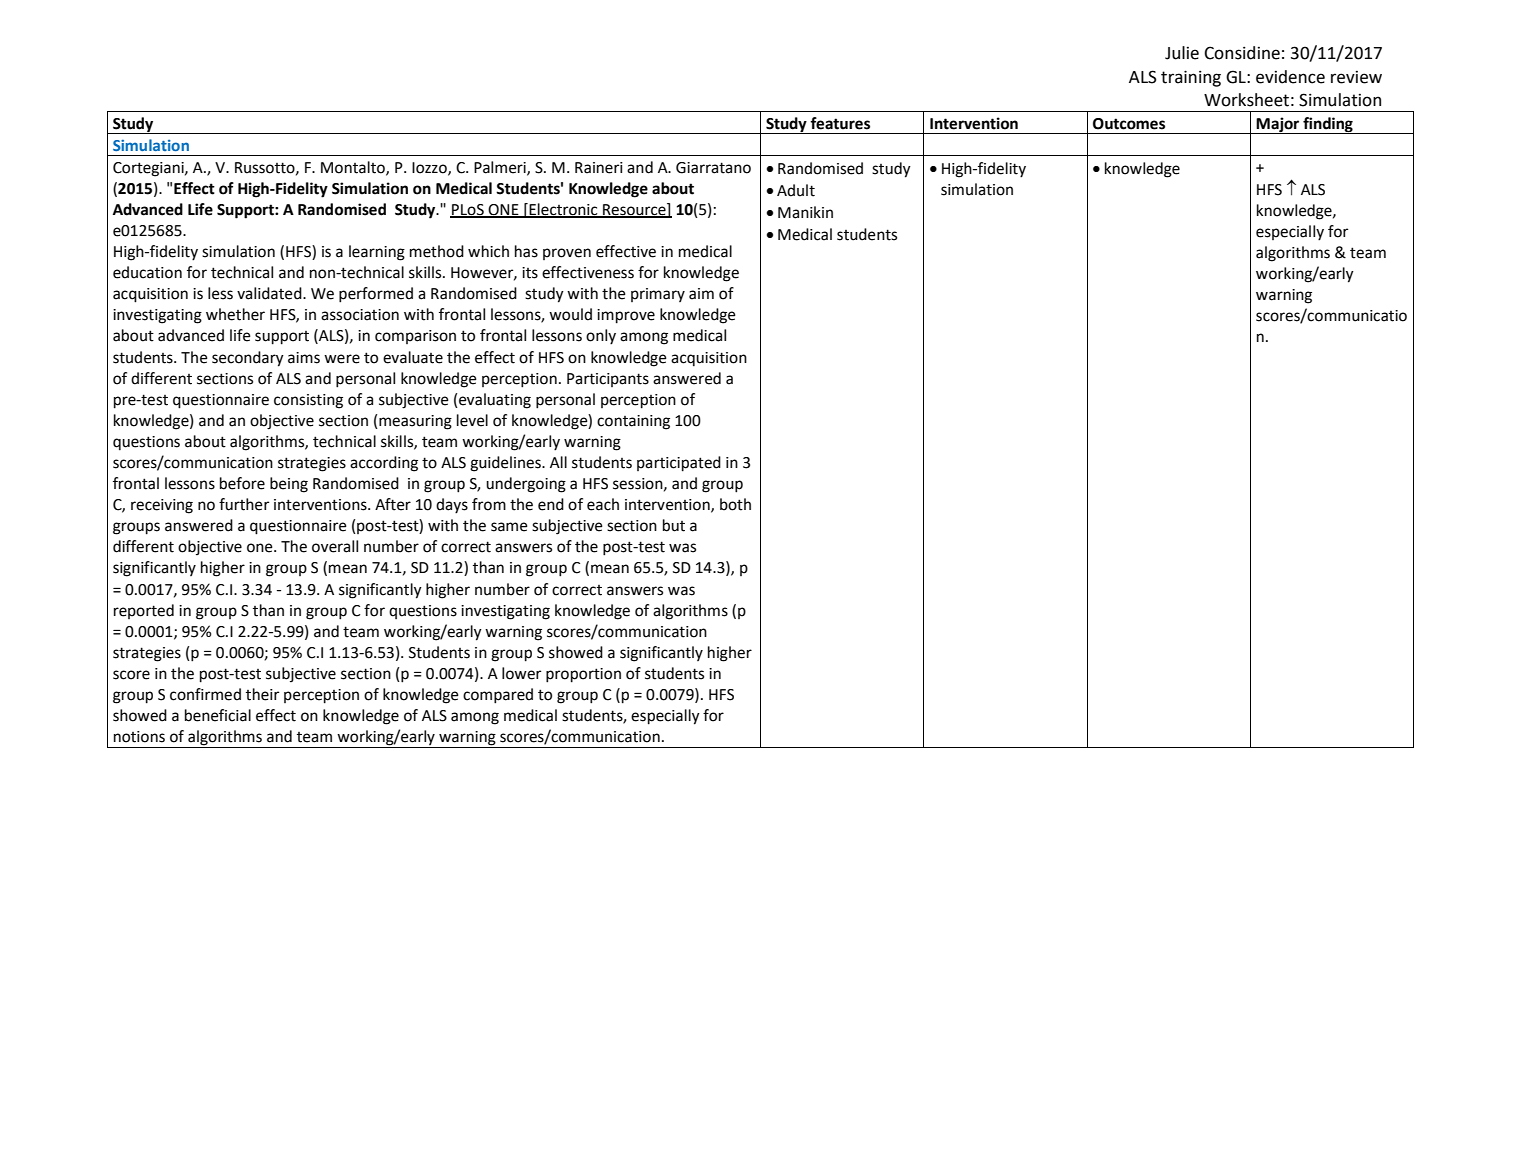  I want to click on learning, so click(377, 253).
